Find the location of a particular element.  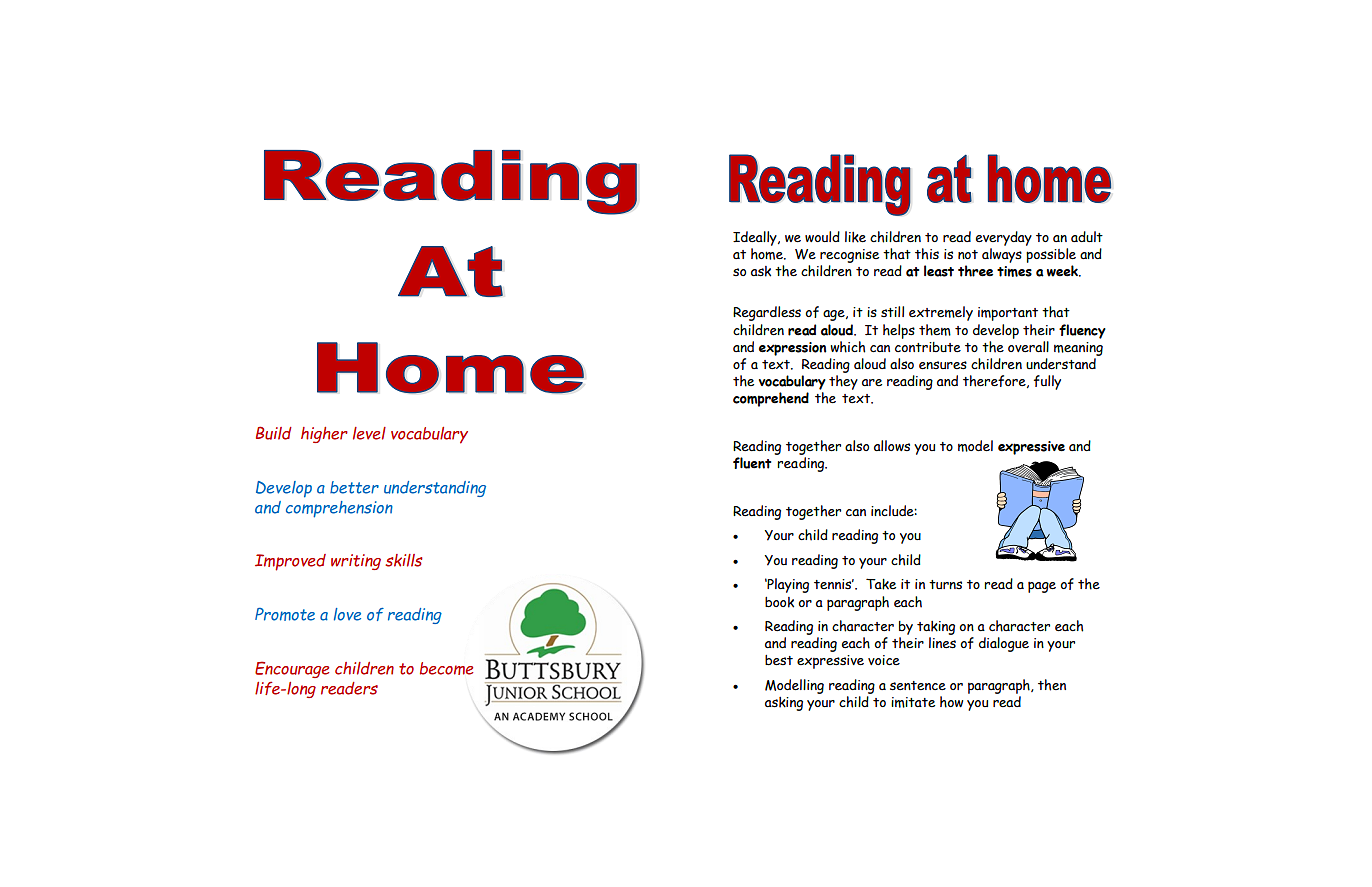

comprehend is located at coordinates (771, 399).
